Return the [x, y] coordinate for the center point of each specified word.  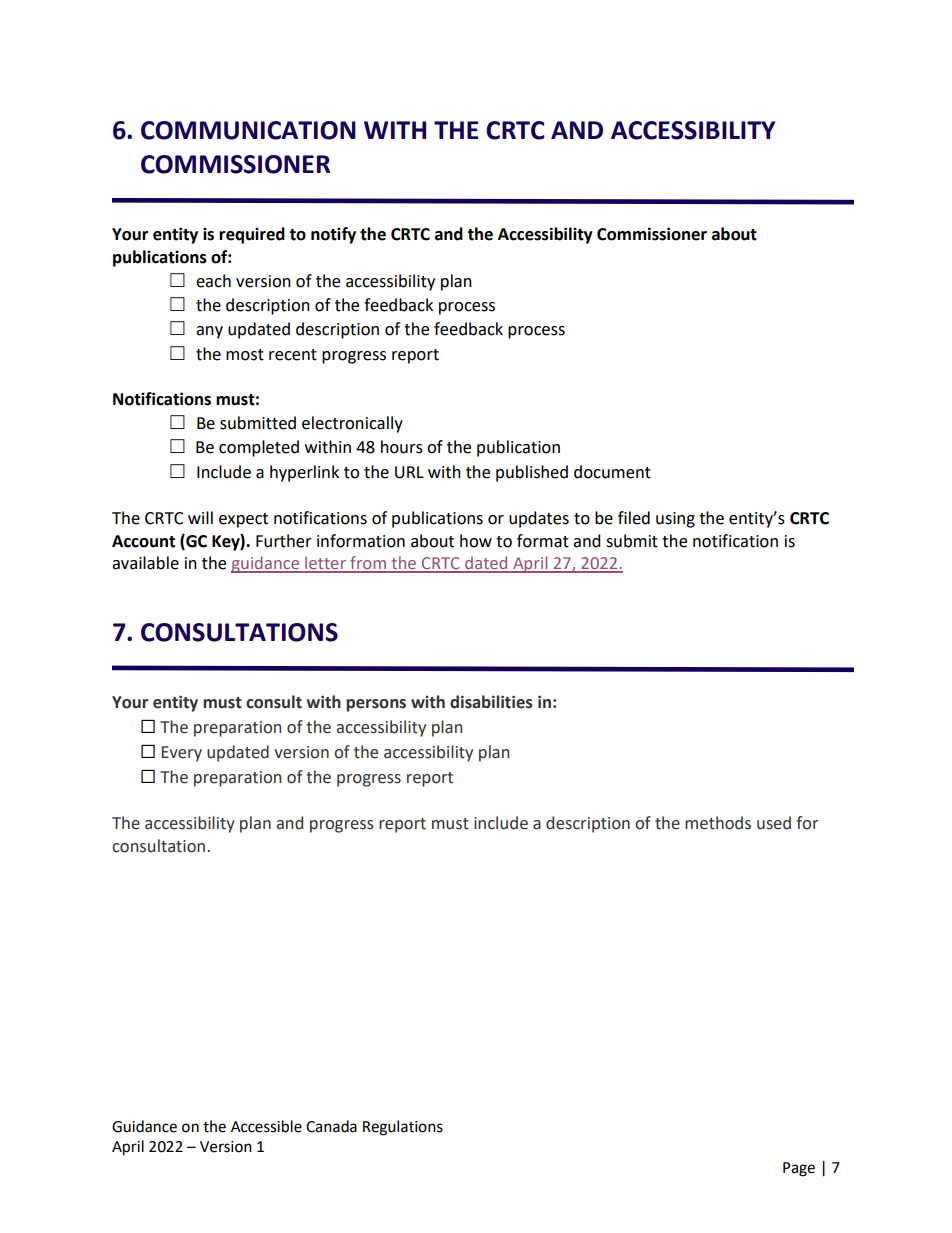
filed [634, 518]
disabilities [491, 702]
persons [376, 705]
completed [259, 448]
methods [718, 823]
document [612, 472]
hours [402, 447]
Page [799, 1169]
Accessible [266, 1126]
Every [182, 754]
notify [333, 235]
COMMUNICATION [248, 130]
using [675, 520]
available [145, 563]
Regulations [403, 1128]
